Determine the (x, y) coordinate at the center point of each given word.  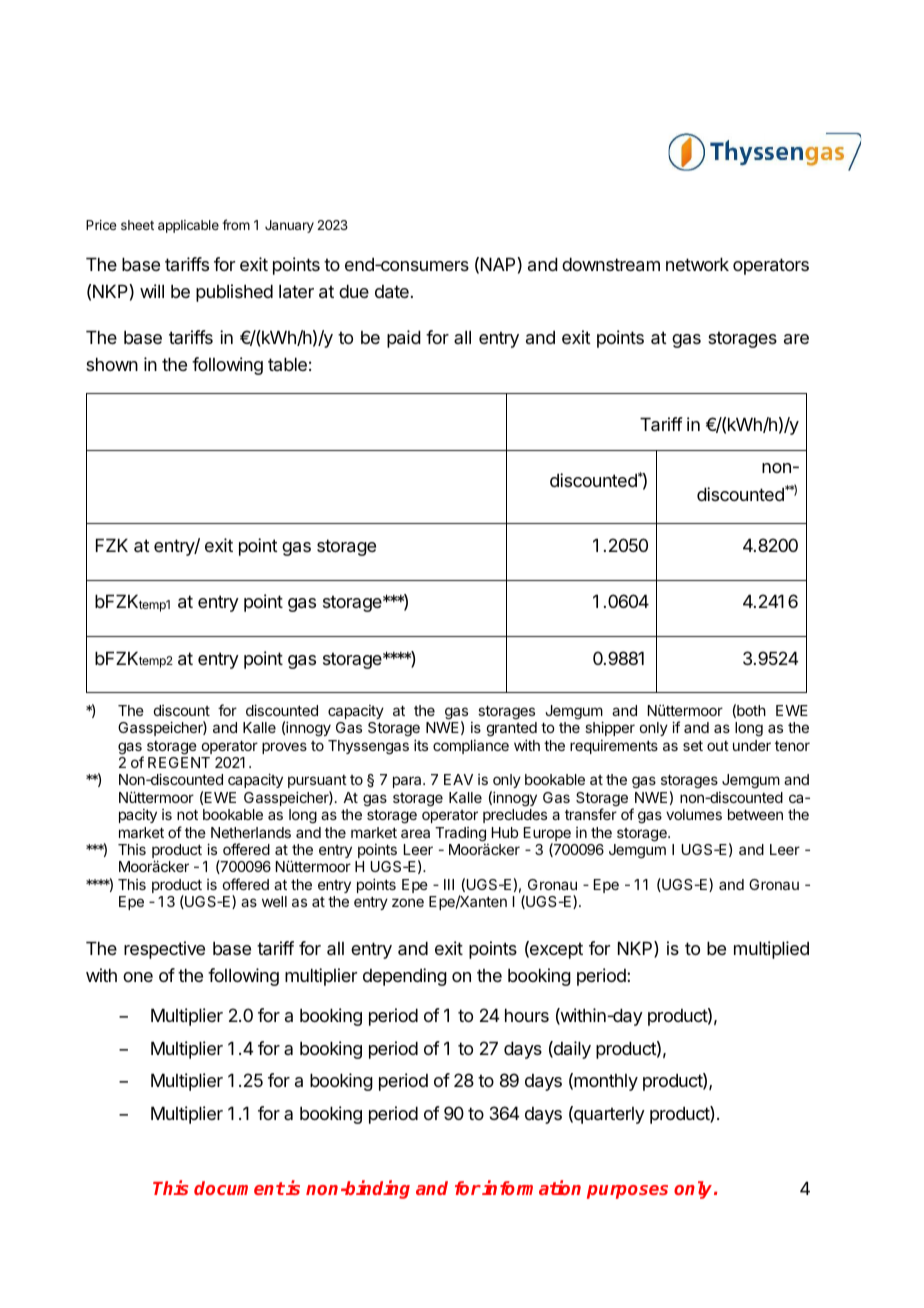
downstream (611, 264)
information (531, 1187)
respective (164, 950)
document (239, 1188)
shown (112, 364)
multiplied (771, 950)
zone (408, 902)
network (697, 264)
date (392, 292)
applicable (188, 226)
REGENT (179, 762)
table (287, 364)
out (718, 746)
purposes (627, 1192)
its (421, 745)
